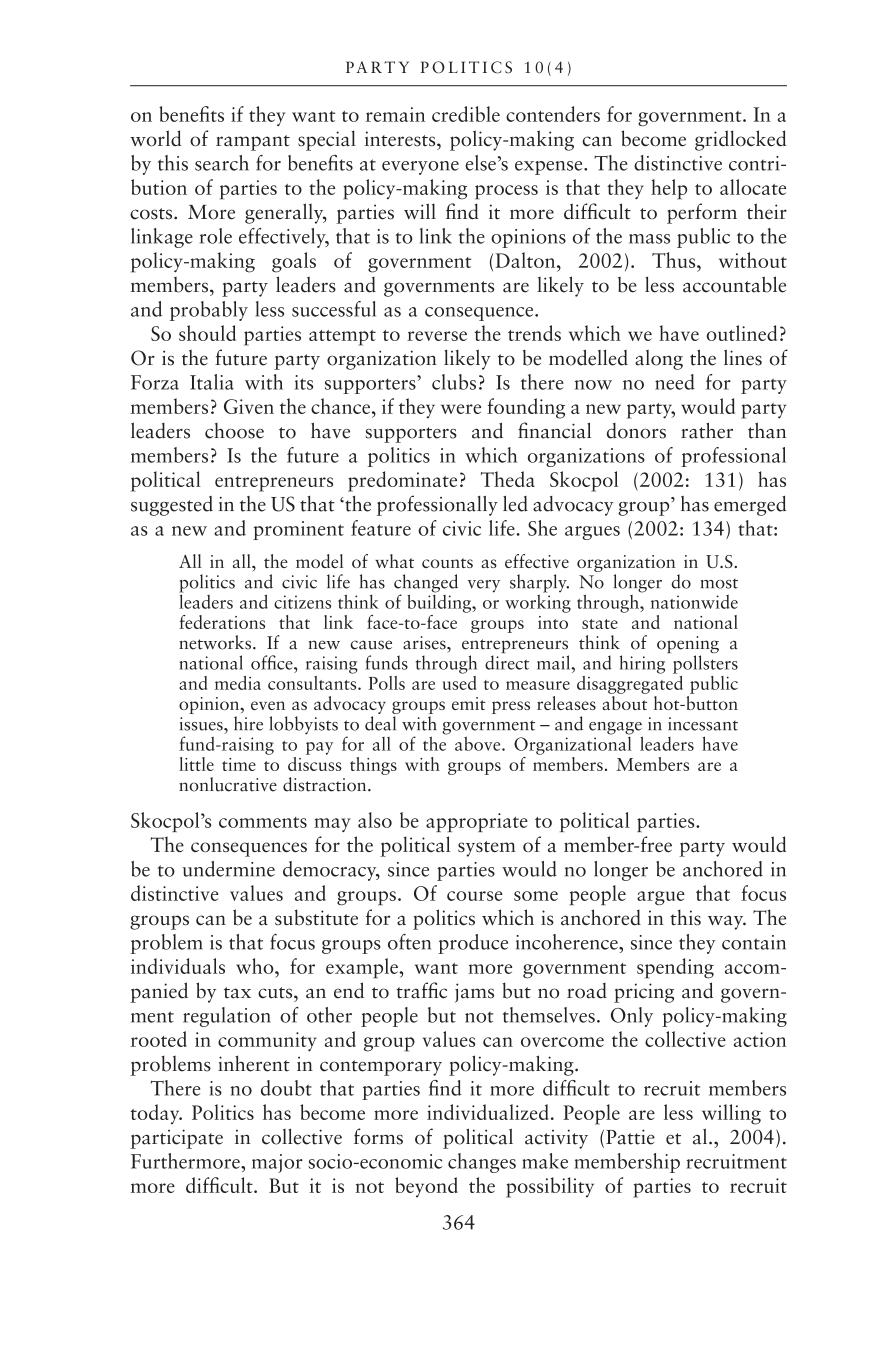  Describe the element at coordinates (707, 430) in the screenshot. I see `rather` at that location.
